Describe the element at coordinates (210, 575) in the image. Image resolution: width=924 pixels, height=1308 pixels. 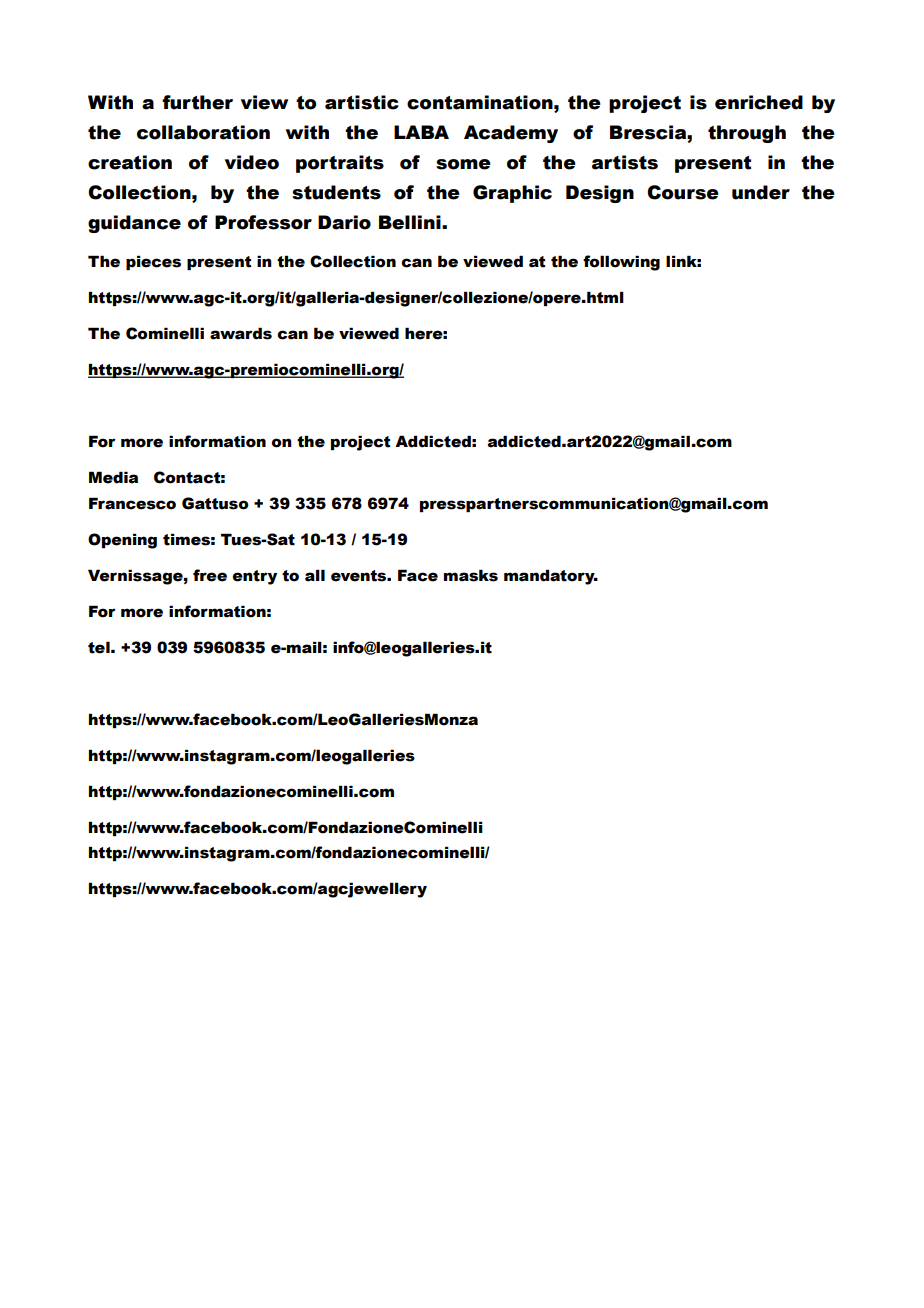
I see `free` at that location.
